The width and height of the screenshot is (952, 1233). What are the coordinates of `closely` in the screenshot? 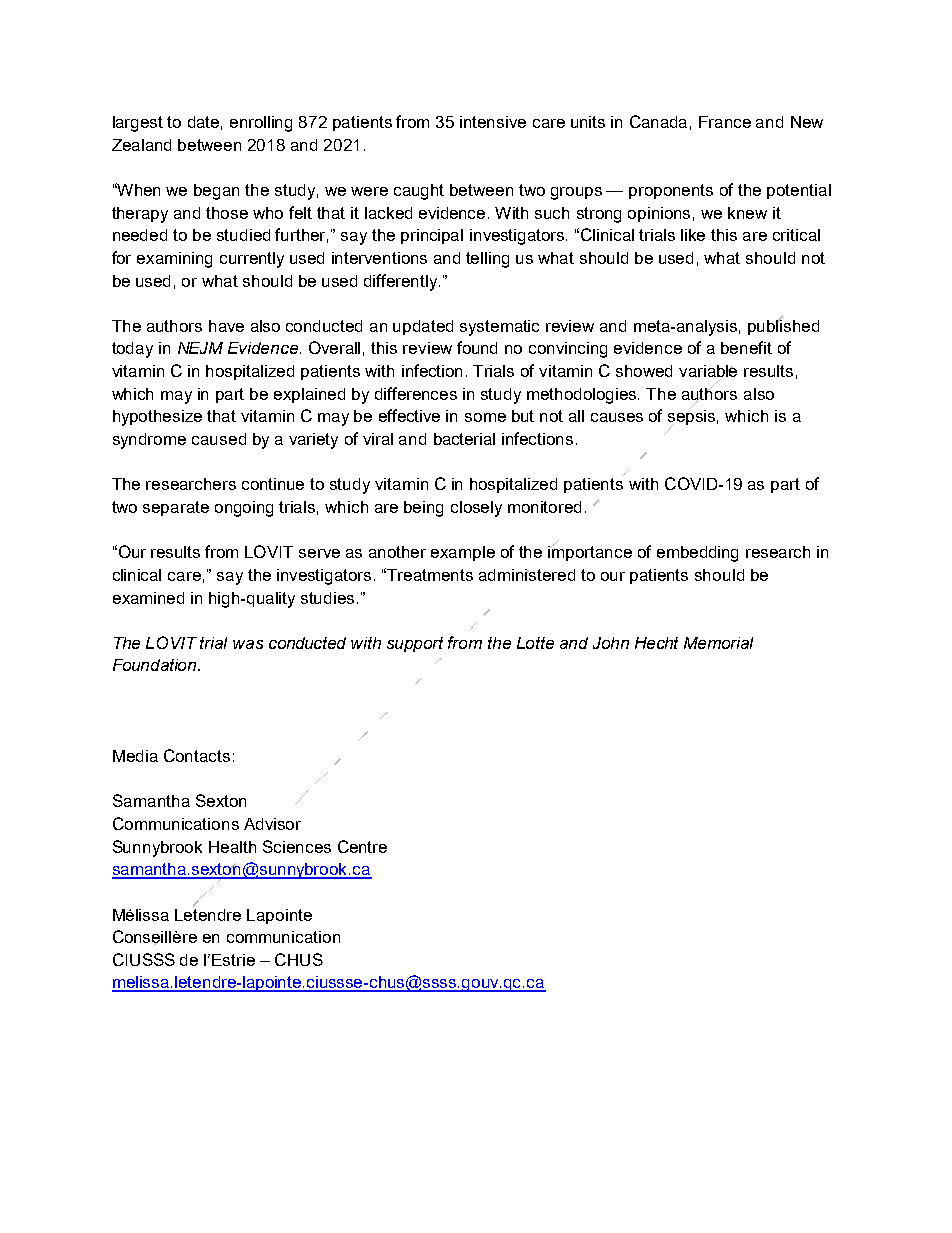 It's located at (476, 509).
